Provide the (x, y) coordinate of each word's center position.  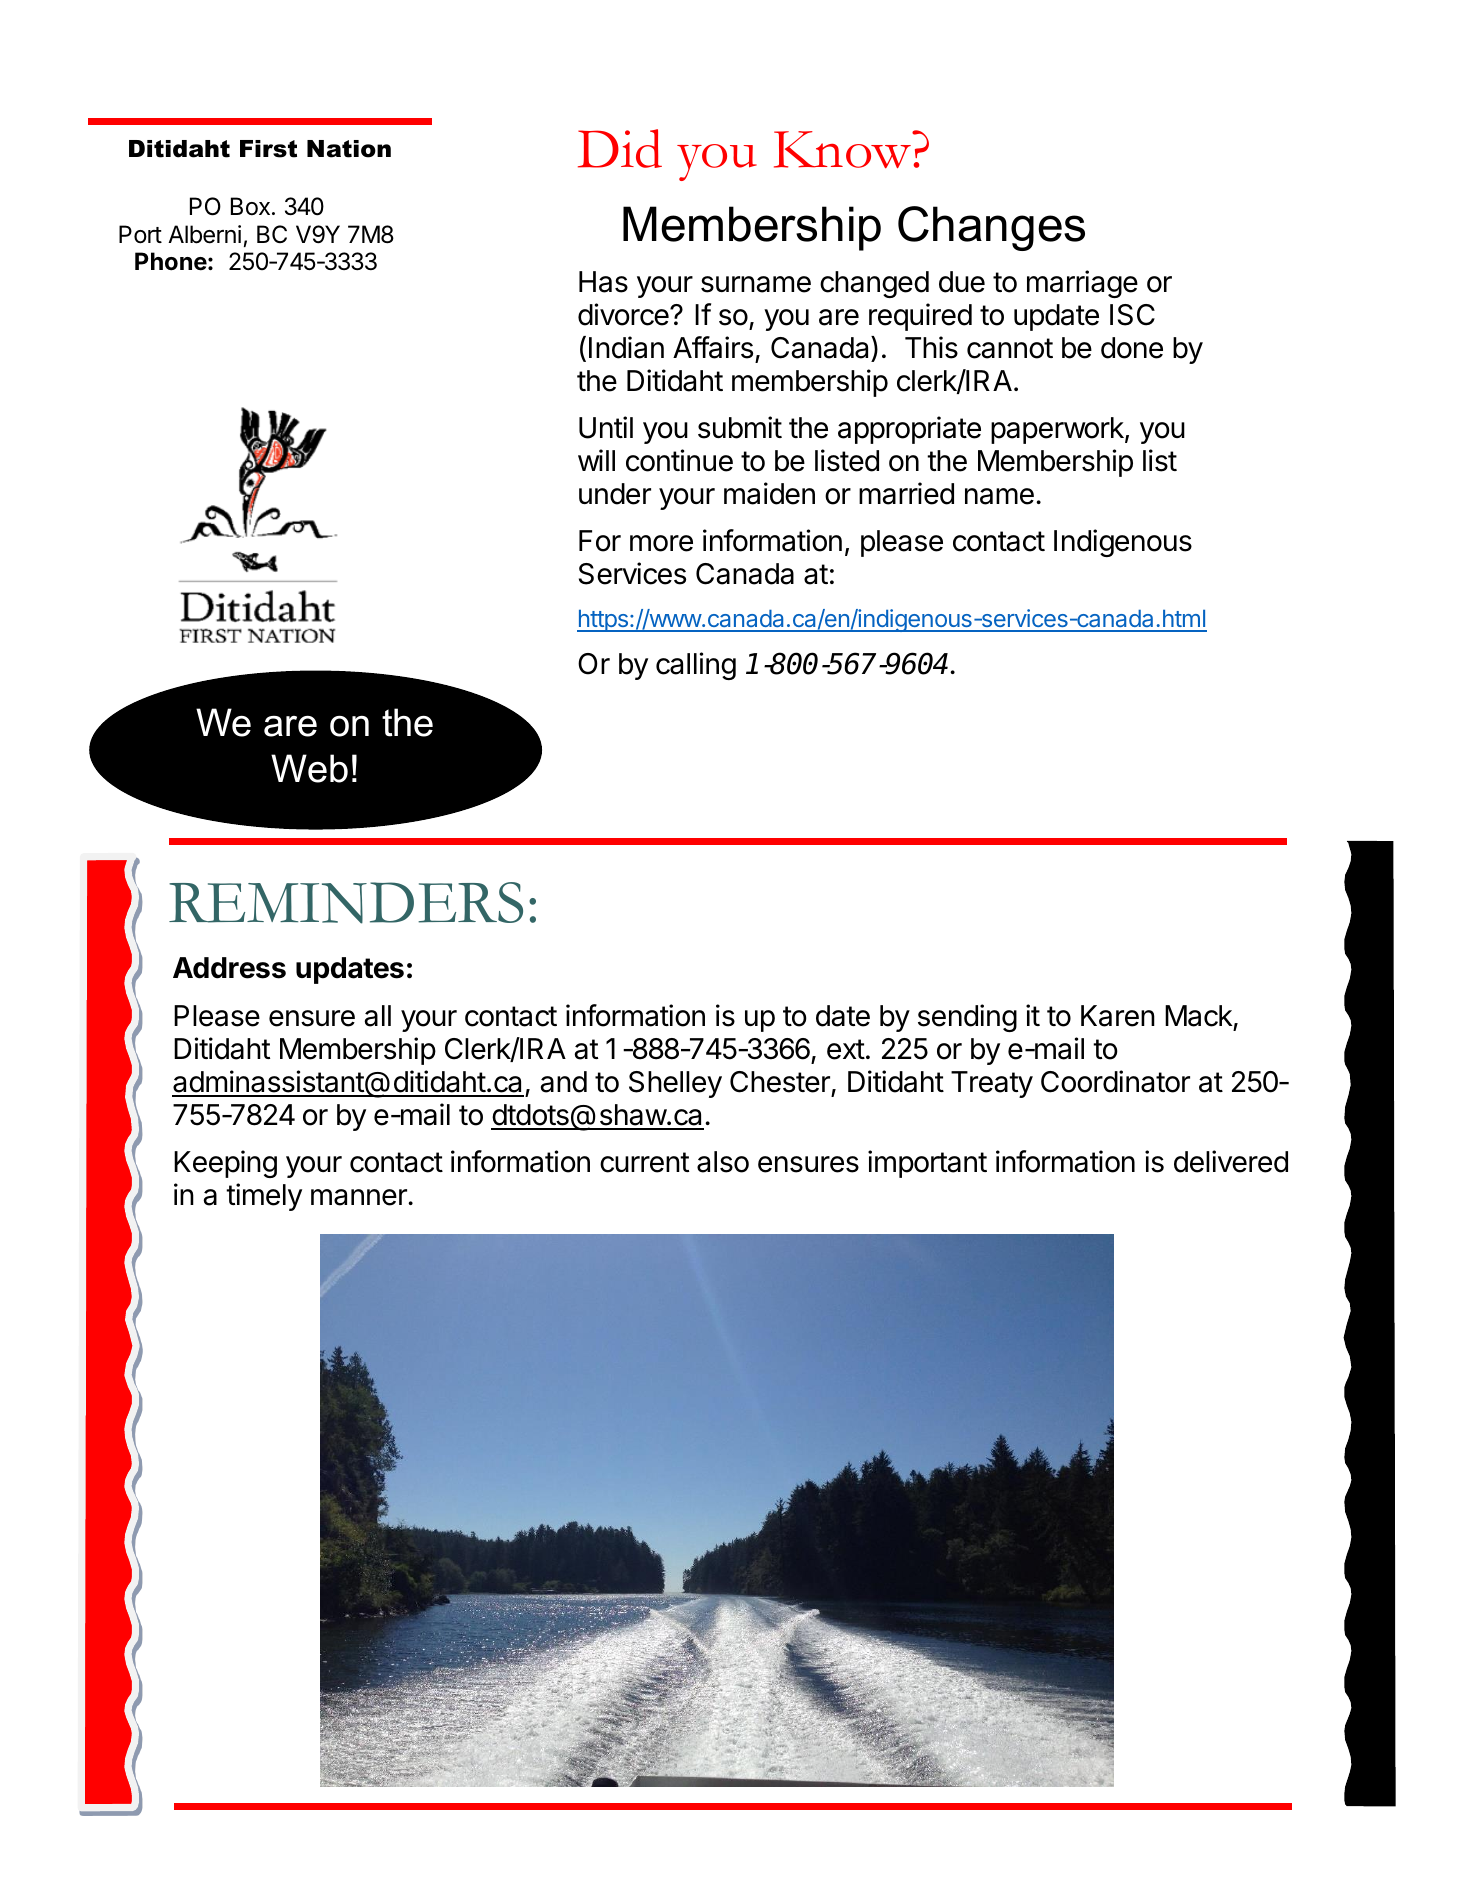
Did (620, 148)
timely (264, 1197)
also (723, 1162)
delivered (1231, 1161)
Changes (991, 228)
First (268, 149)
